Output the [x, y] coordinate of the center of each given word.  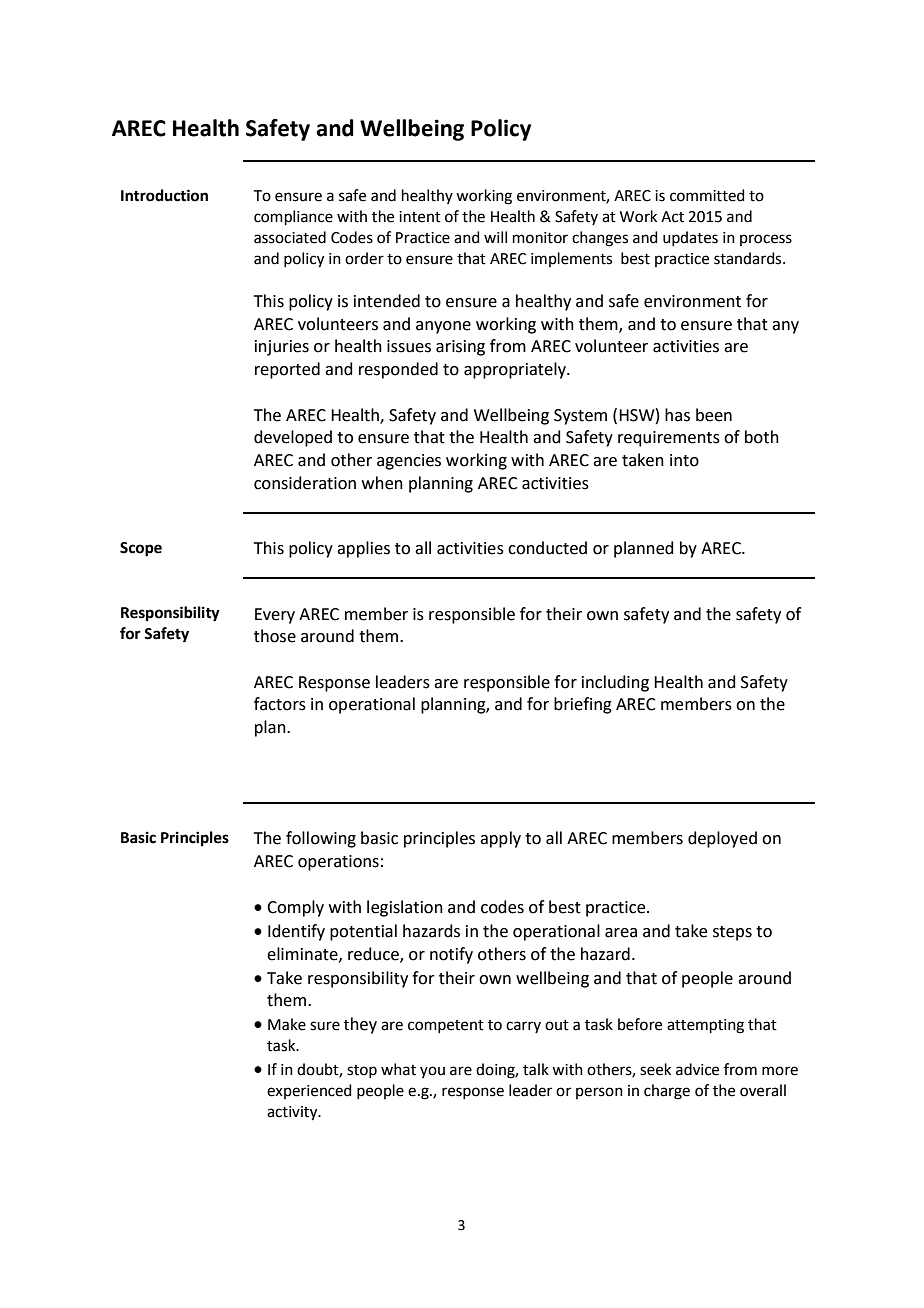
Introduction [164, 195]
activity [293, 1113]
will [495, 237]
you [432, 1072]
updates [690, 238]
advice [697, 1069]
